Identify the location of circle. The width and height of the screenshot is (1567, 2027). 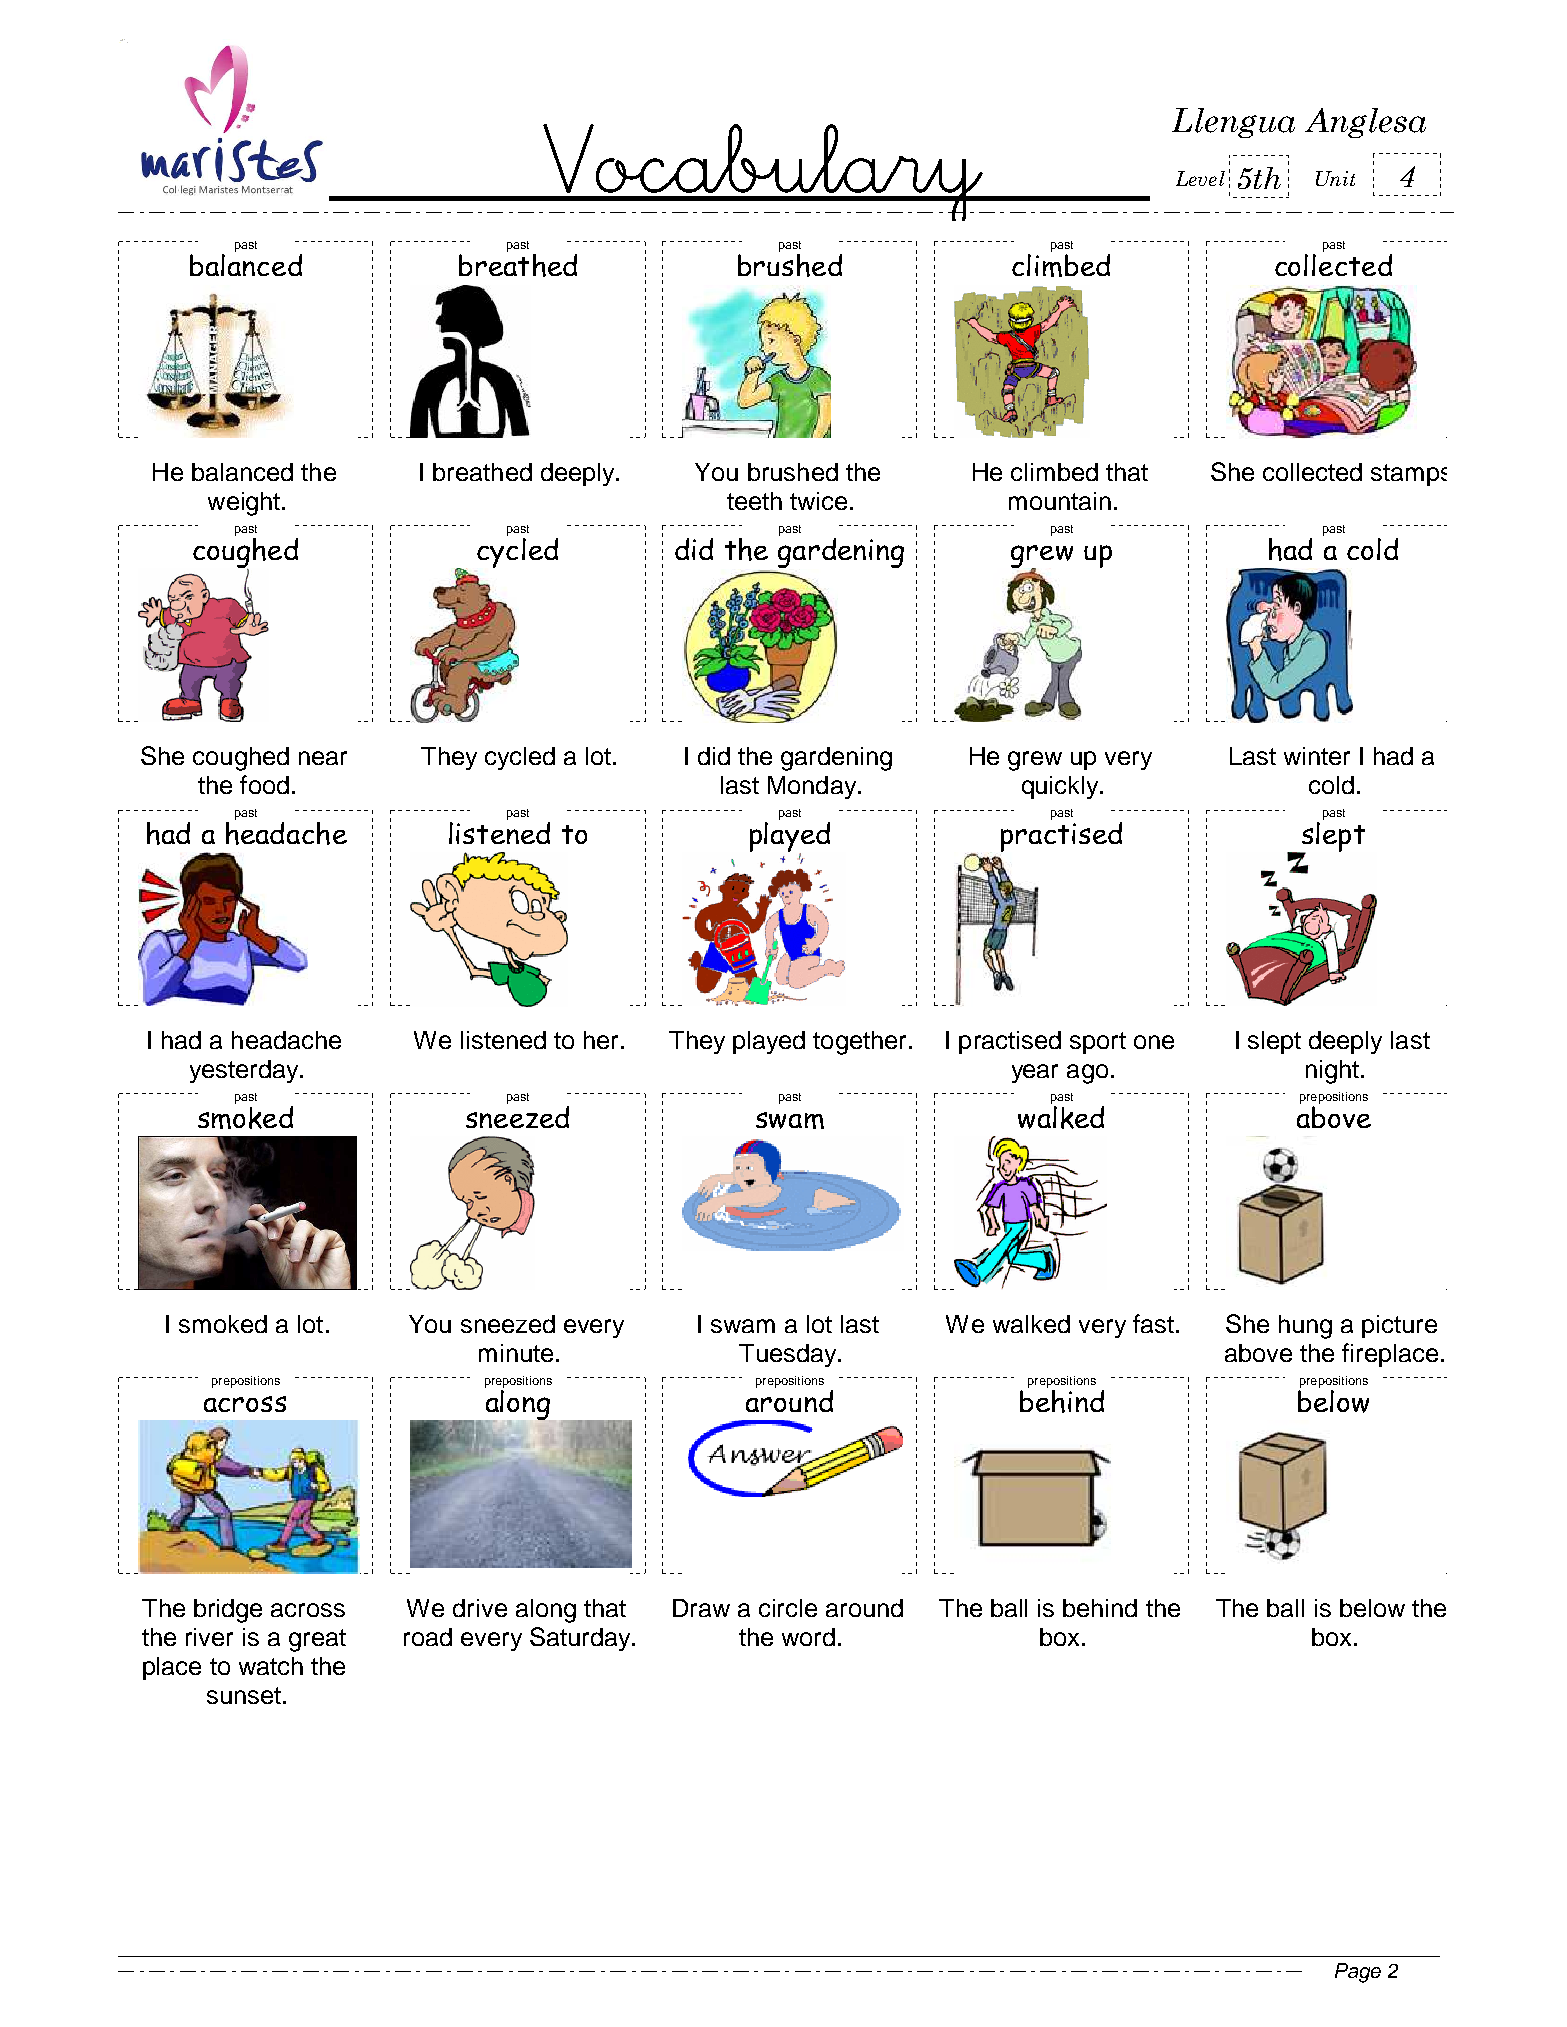
(788, 1608).
